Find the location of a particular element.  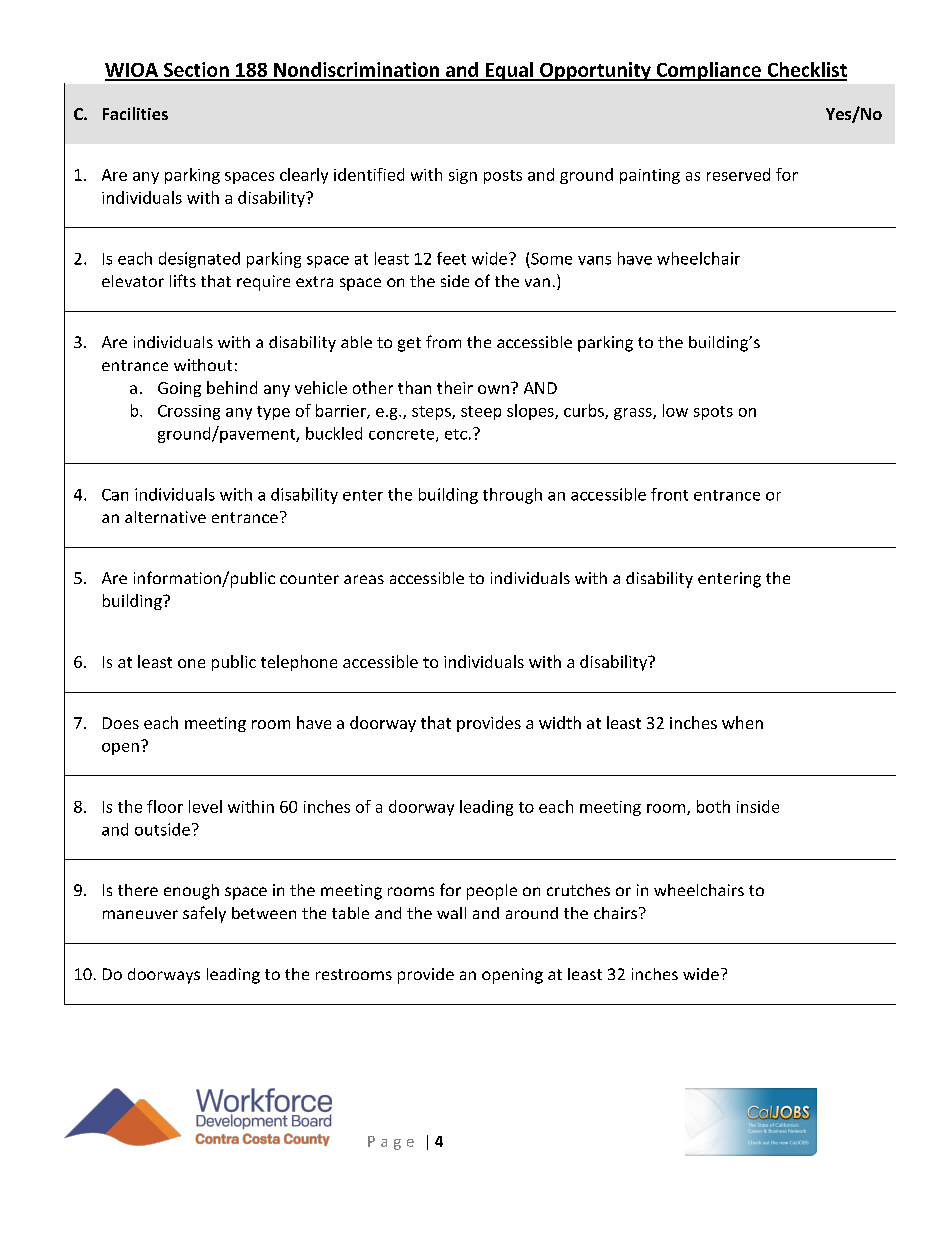

Compliance is located at coordinates (708, 71).
